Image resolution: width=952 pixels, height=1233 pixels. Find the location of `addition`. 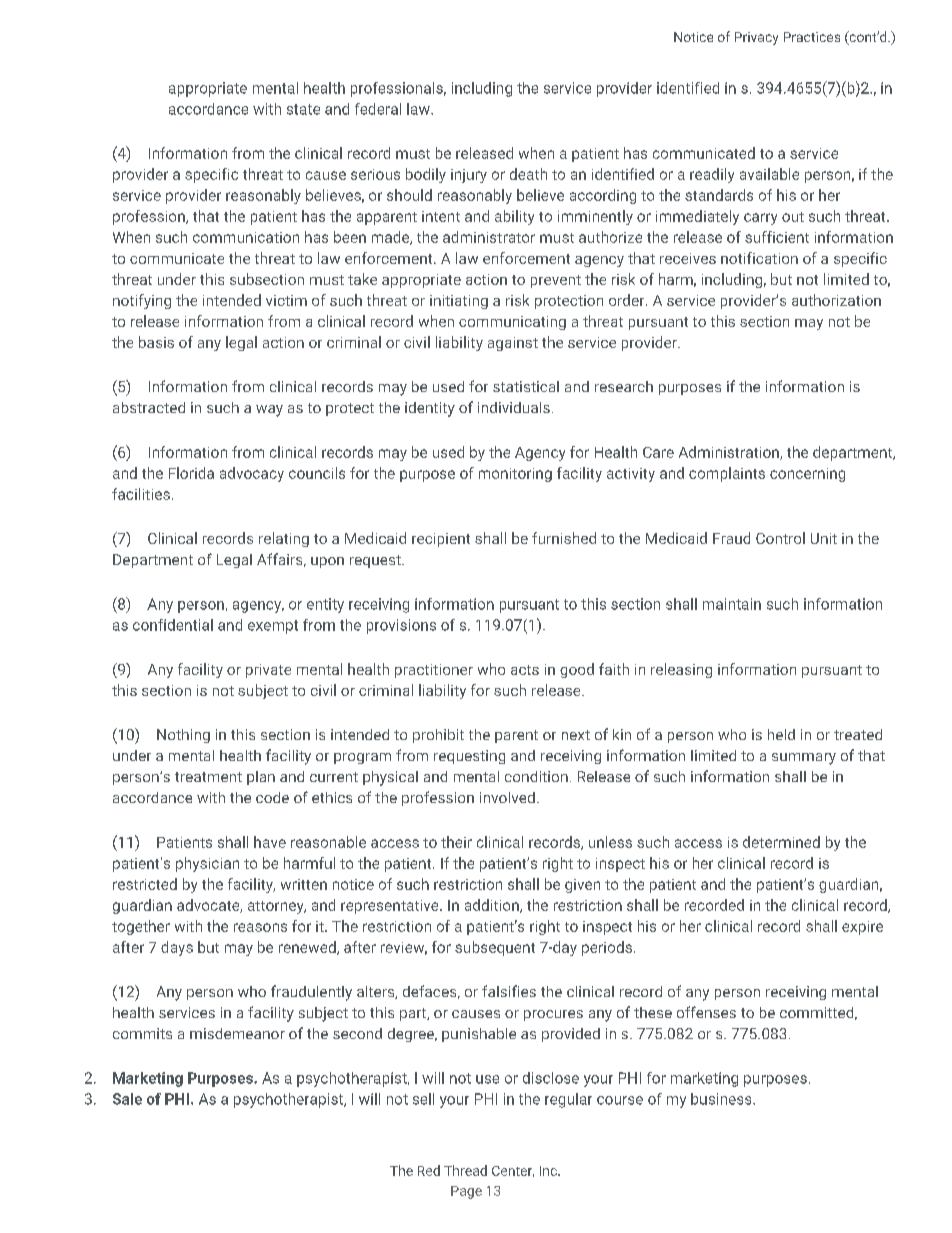

addition is located at coordinates (493, 906).
